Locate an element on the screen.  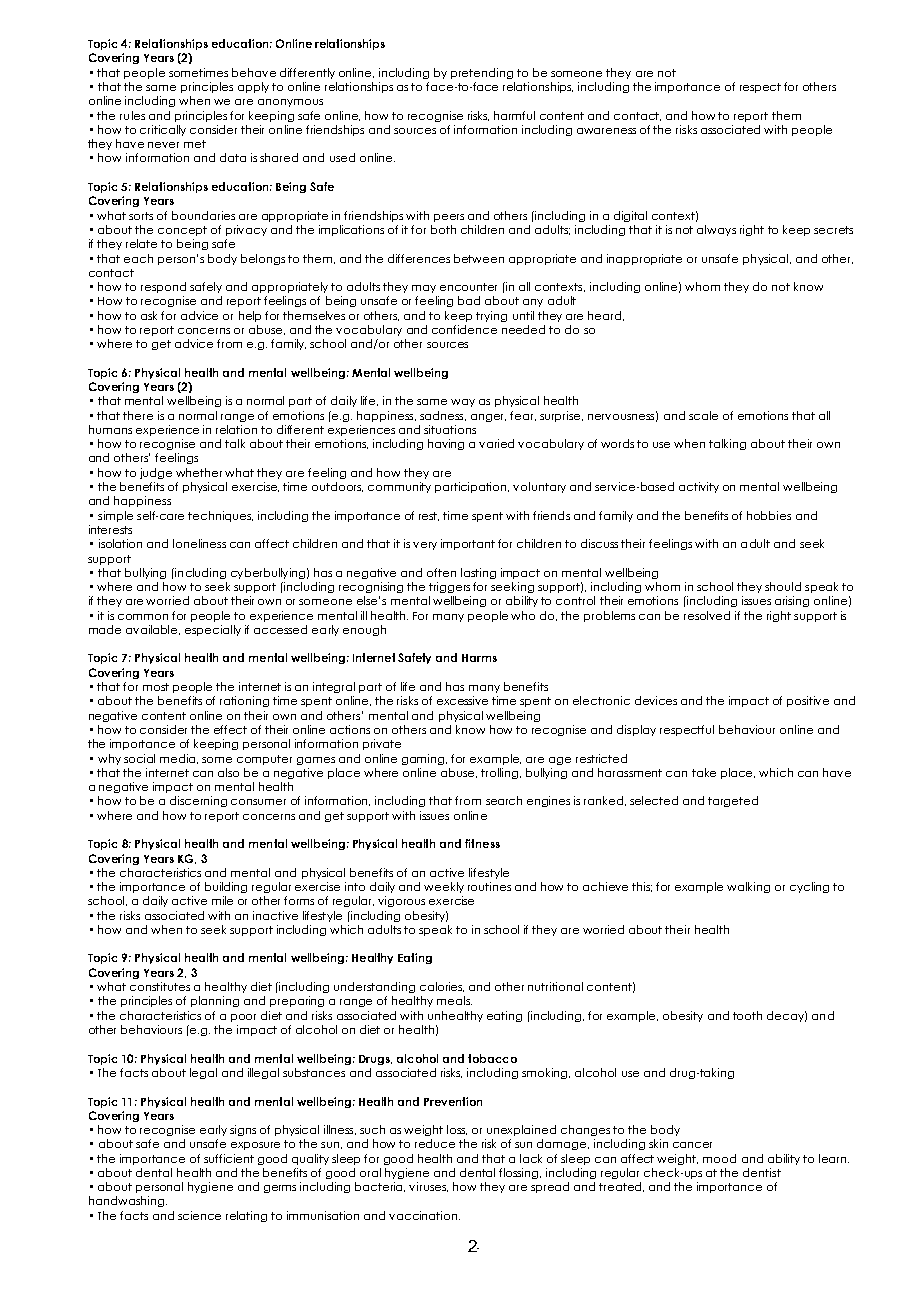
pretending is located at coordinates (482, 73).
